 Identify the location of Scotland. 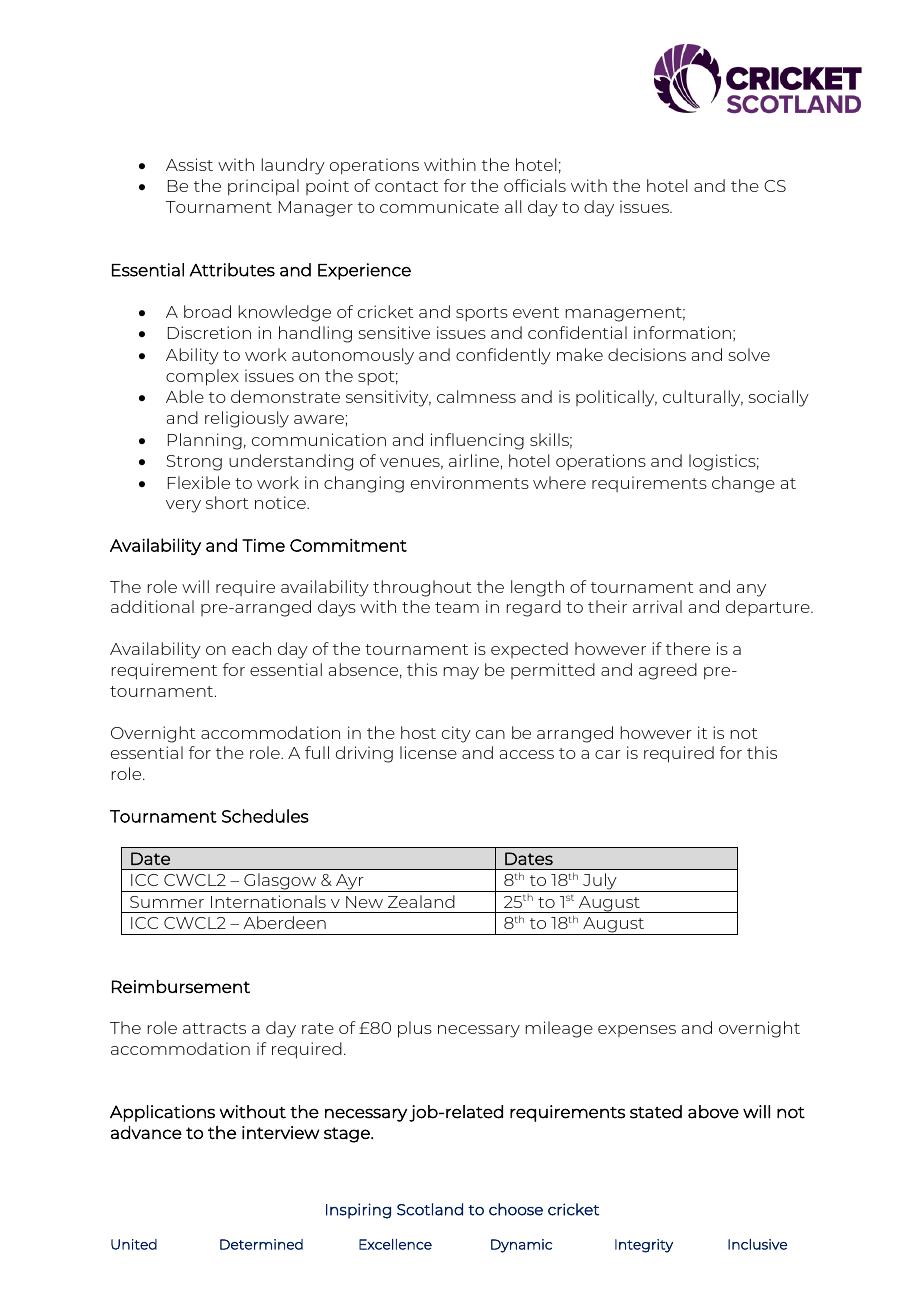
(430, 1209).
